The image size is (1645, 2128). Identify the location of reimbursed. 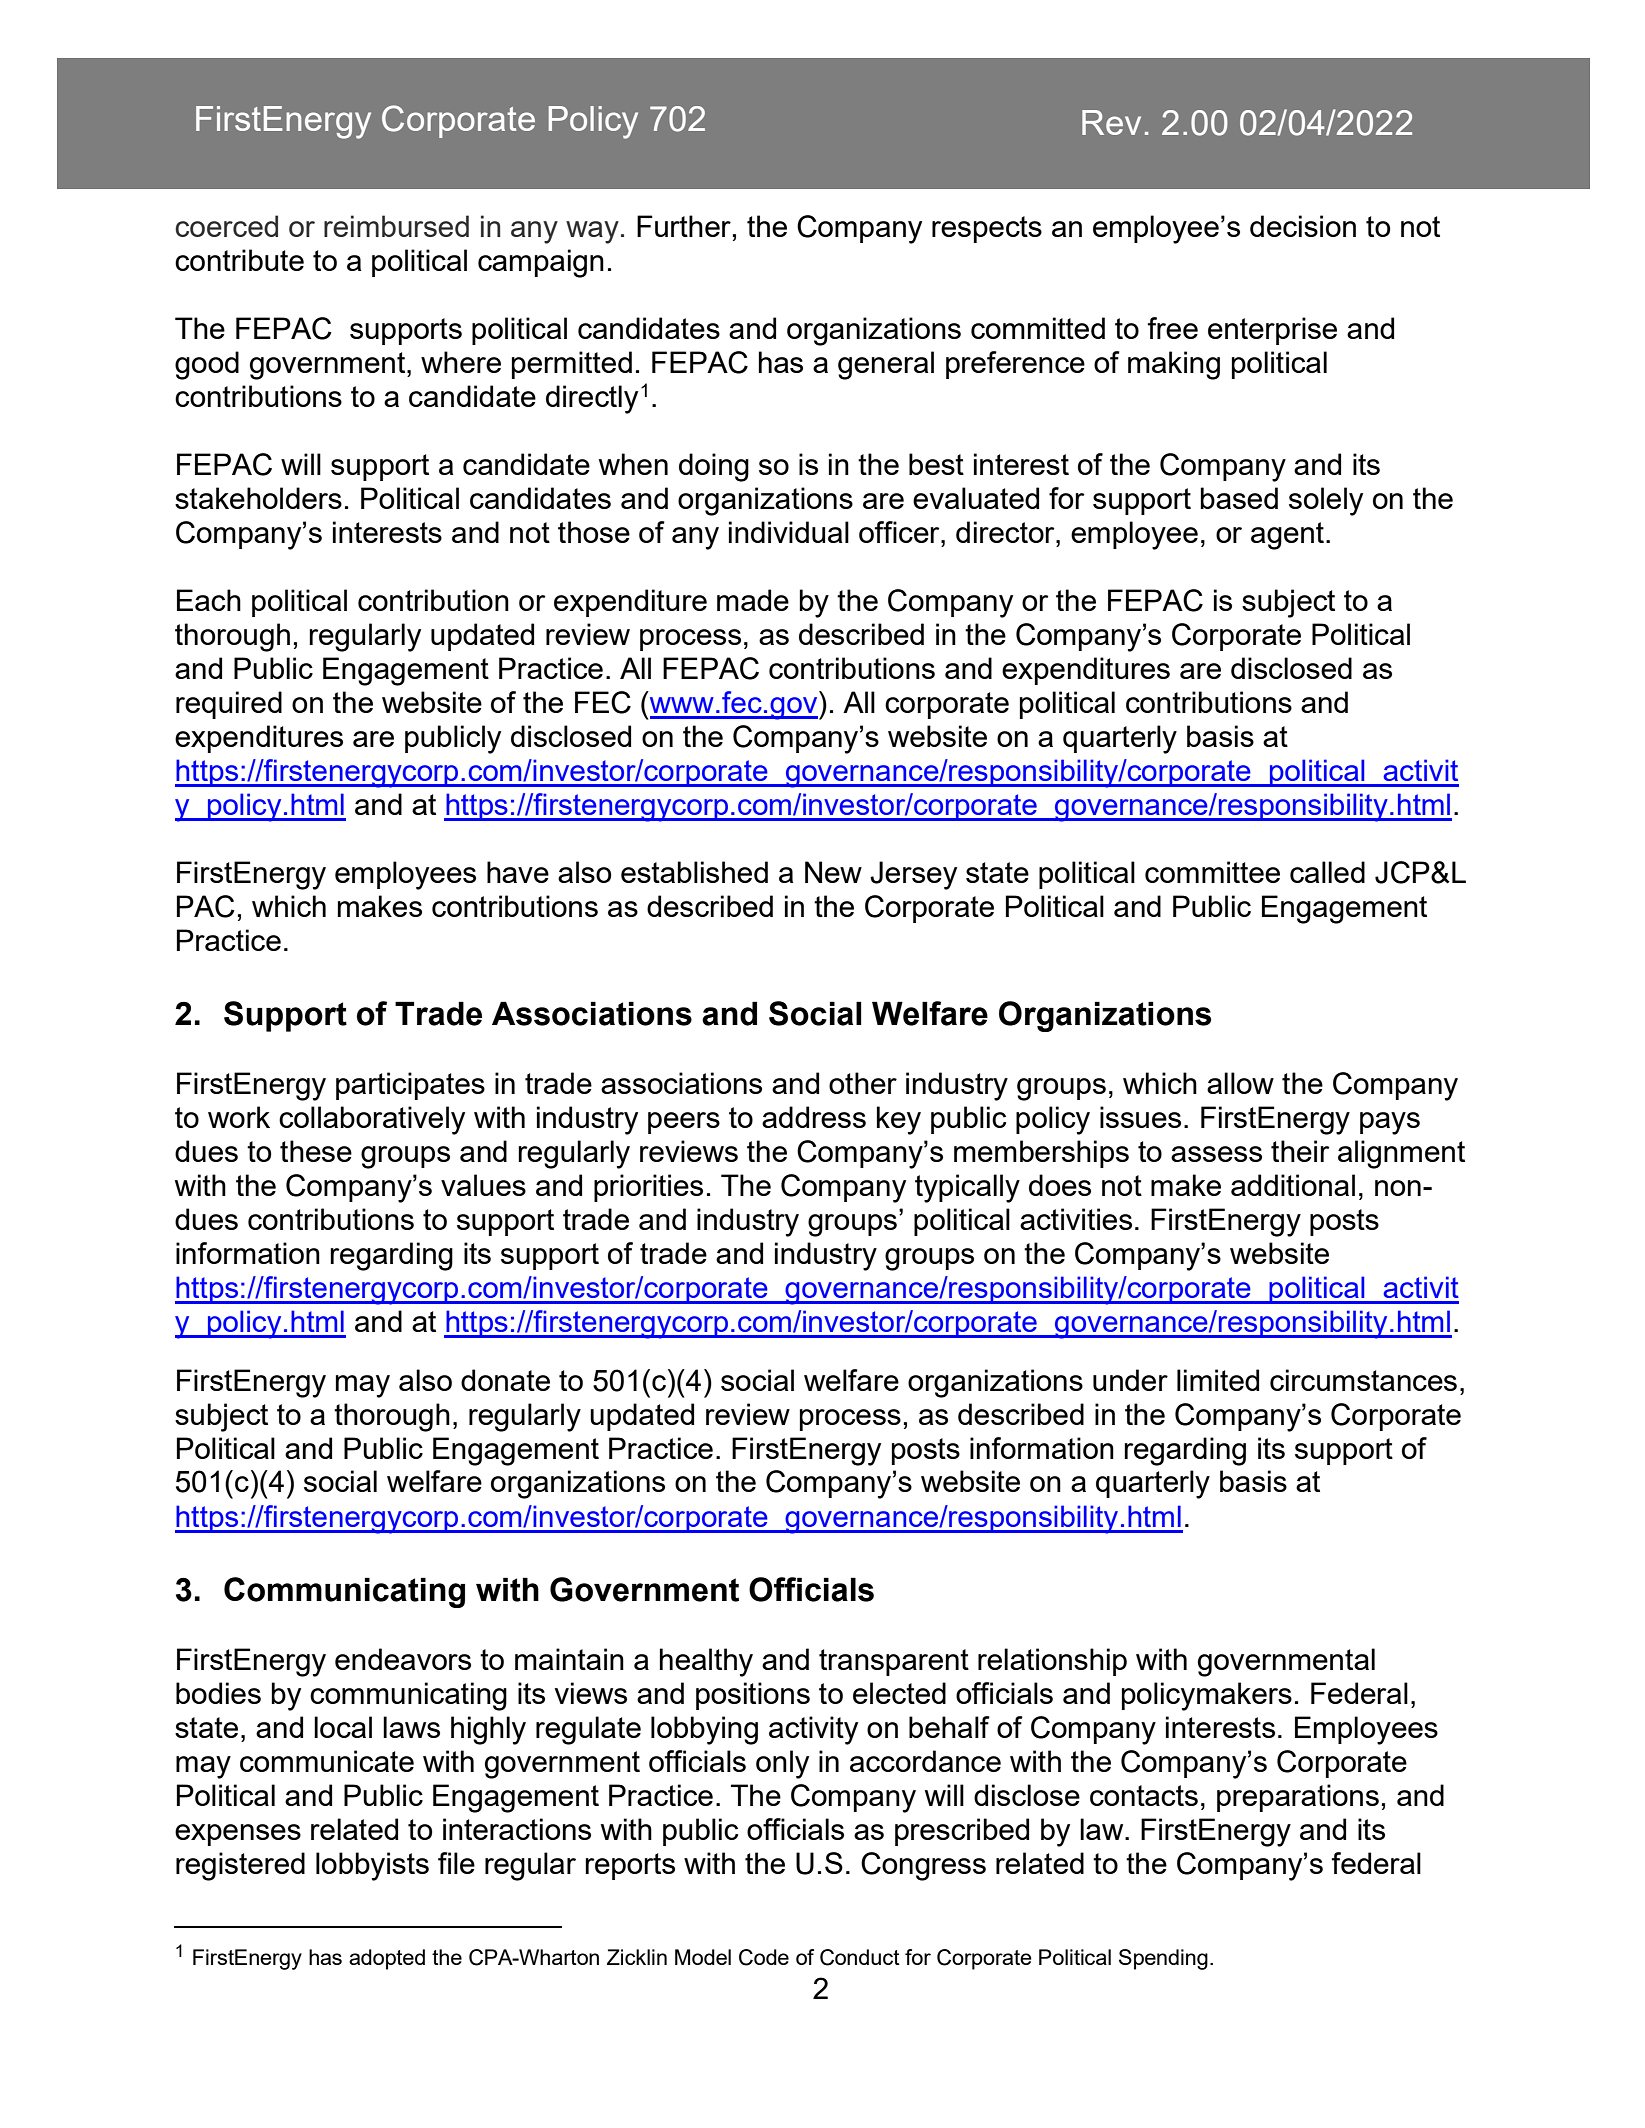
(396, 226).
